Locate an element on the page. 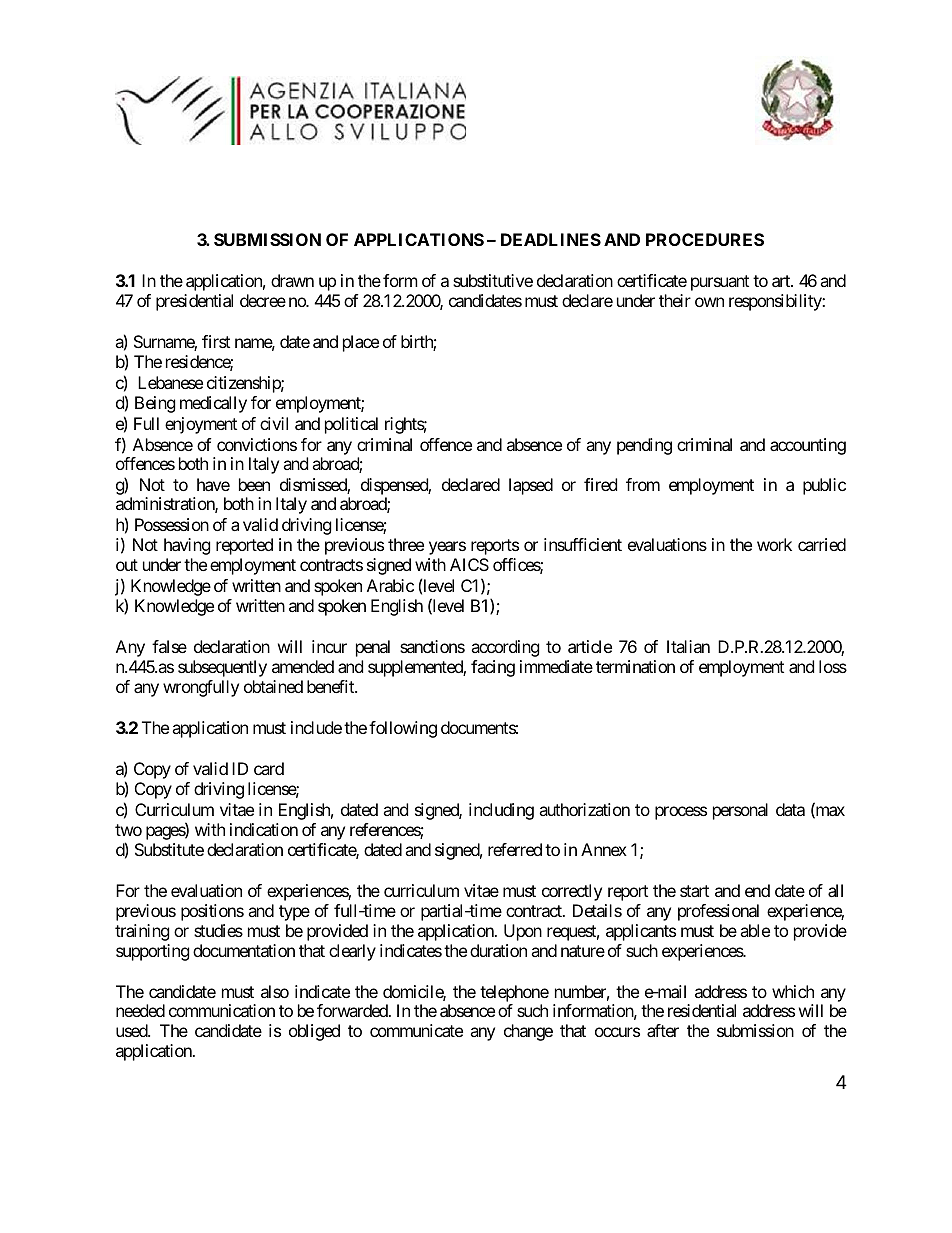 The image size is (952, 1233). personal is located at coordinates (740, 811).
